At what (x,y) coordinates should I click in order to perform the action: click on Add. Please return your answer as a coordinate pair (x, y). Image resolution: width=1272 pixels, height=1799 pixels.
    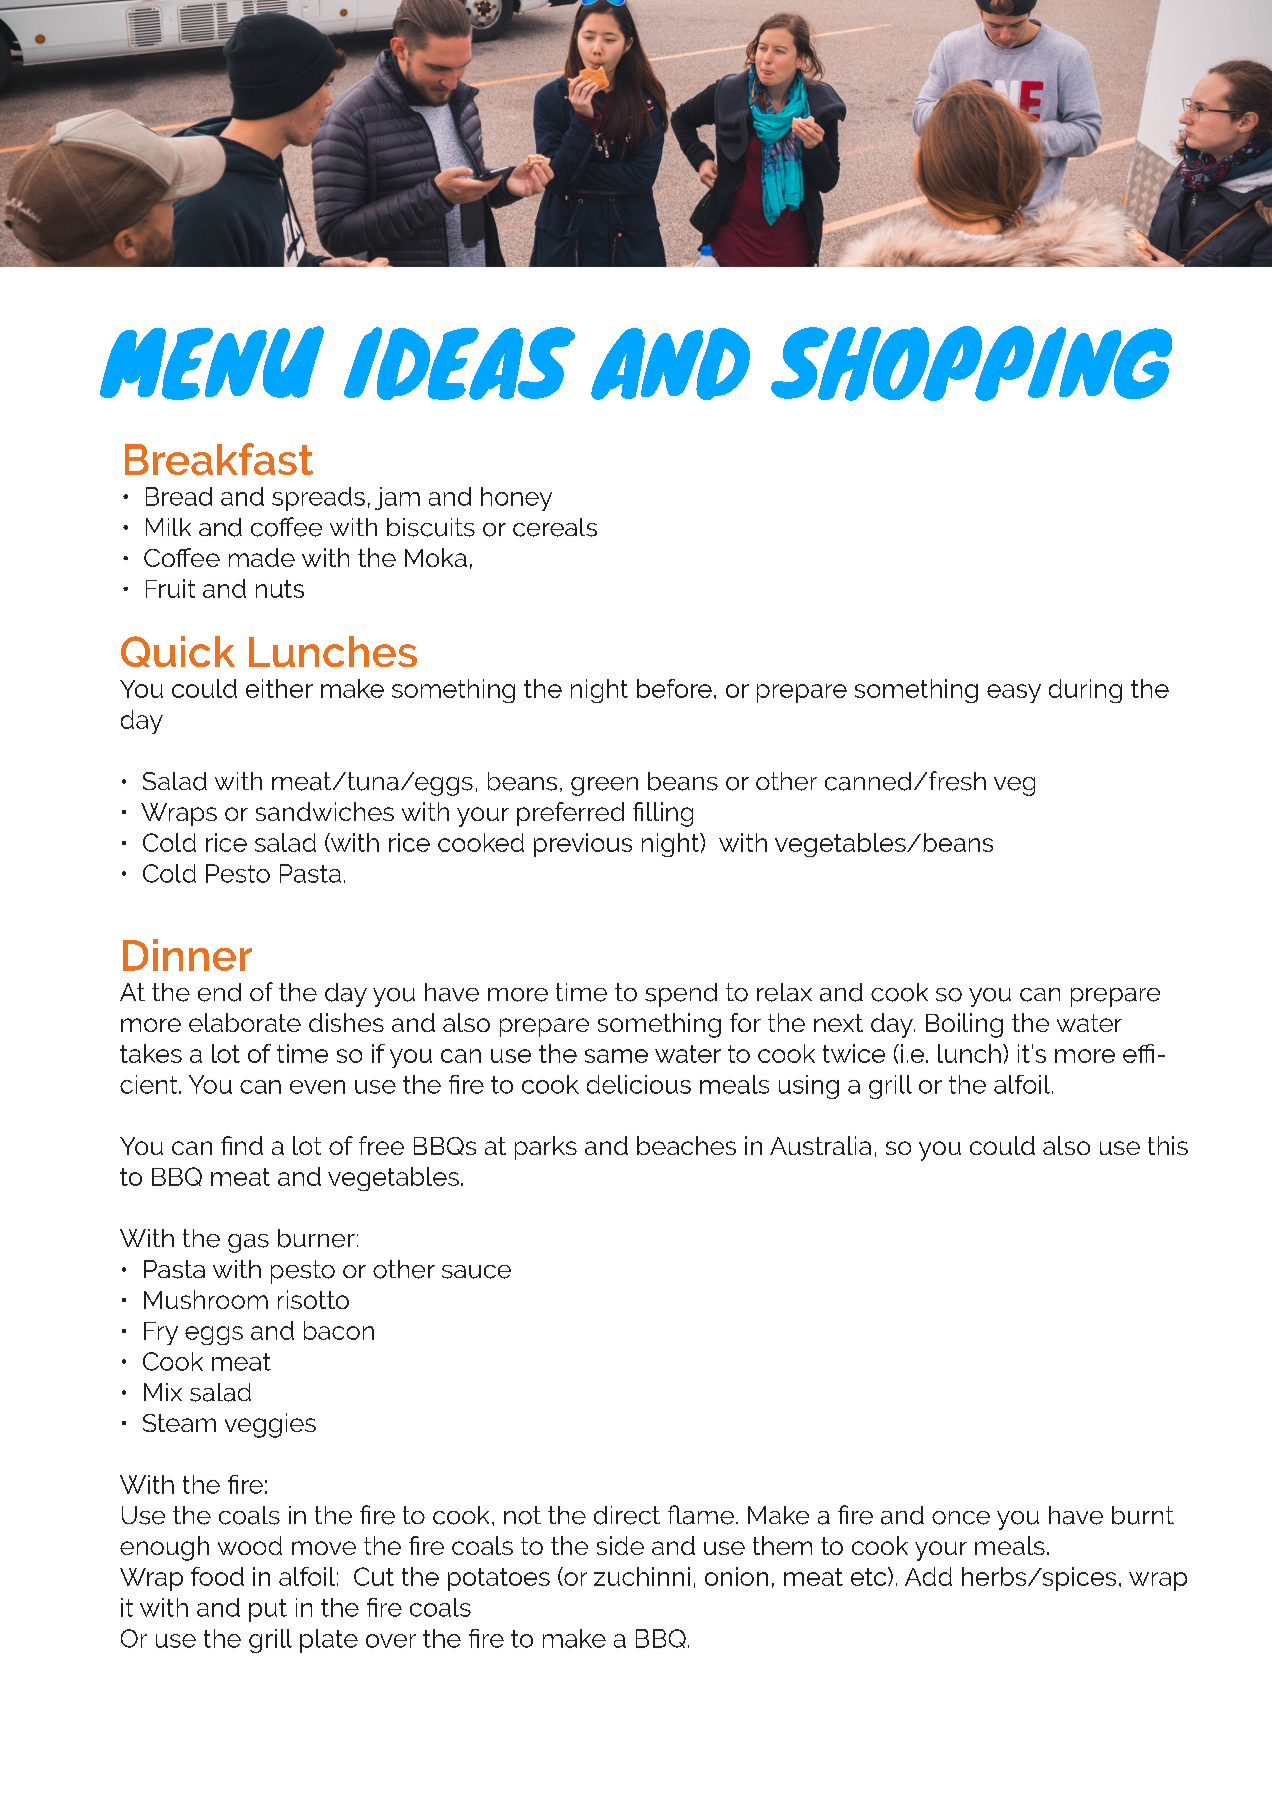
    Looking at the image, I should click on (928, 1576).
